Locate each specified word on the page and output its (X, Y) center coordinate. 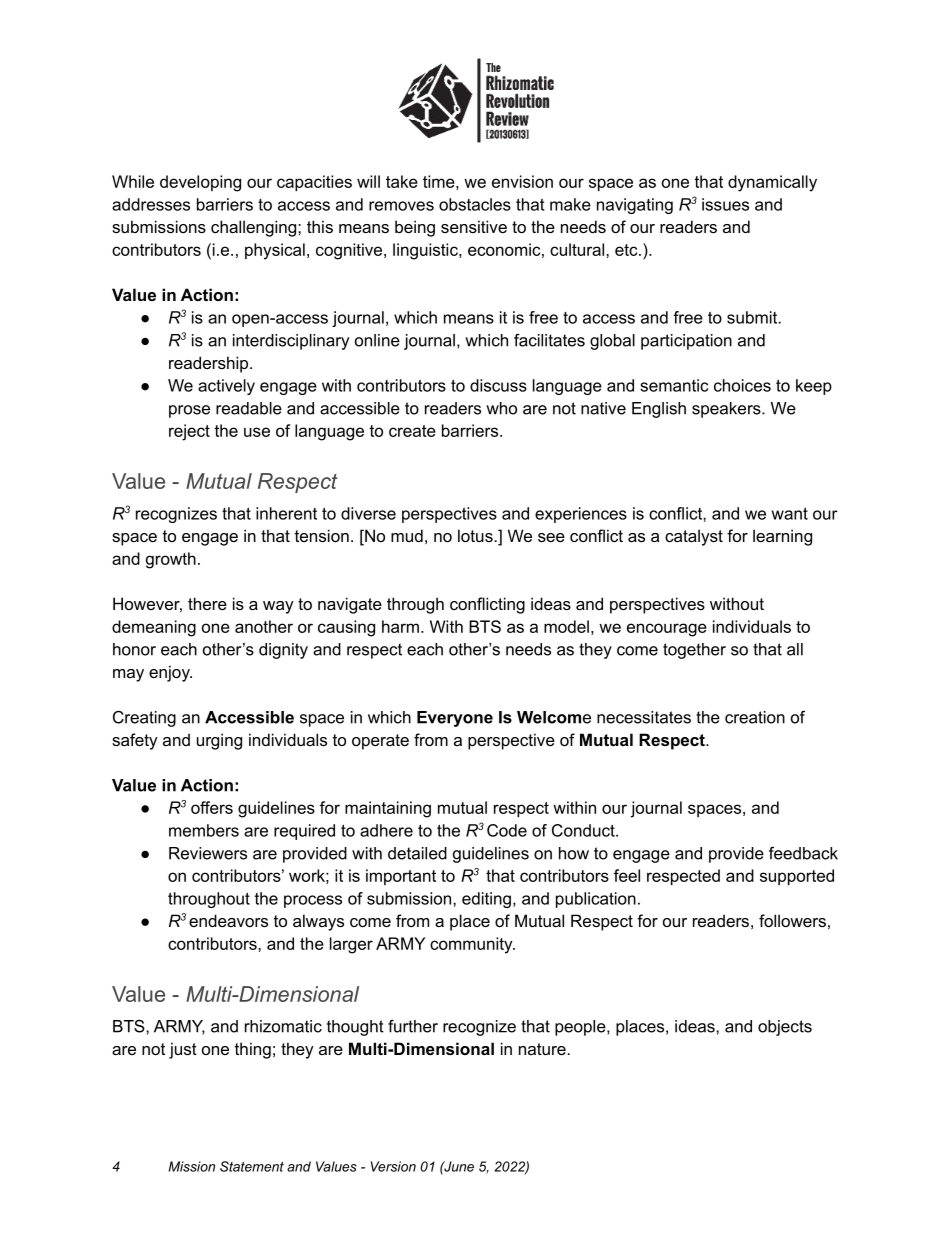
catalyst (694, 537)
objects (785, 1028)
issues (725, 204)
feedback (803, 853)
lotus (476, 535)
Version (393, 1166)
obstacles (475, 204)
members (204, 830)
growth (171, 560)
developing (200, 183)
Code (507, 830)
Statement (252, 1166)
